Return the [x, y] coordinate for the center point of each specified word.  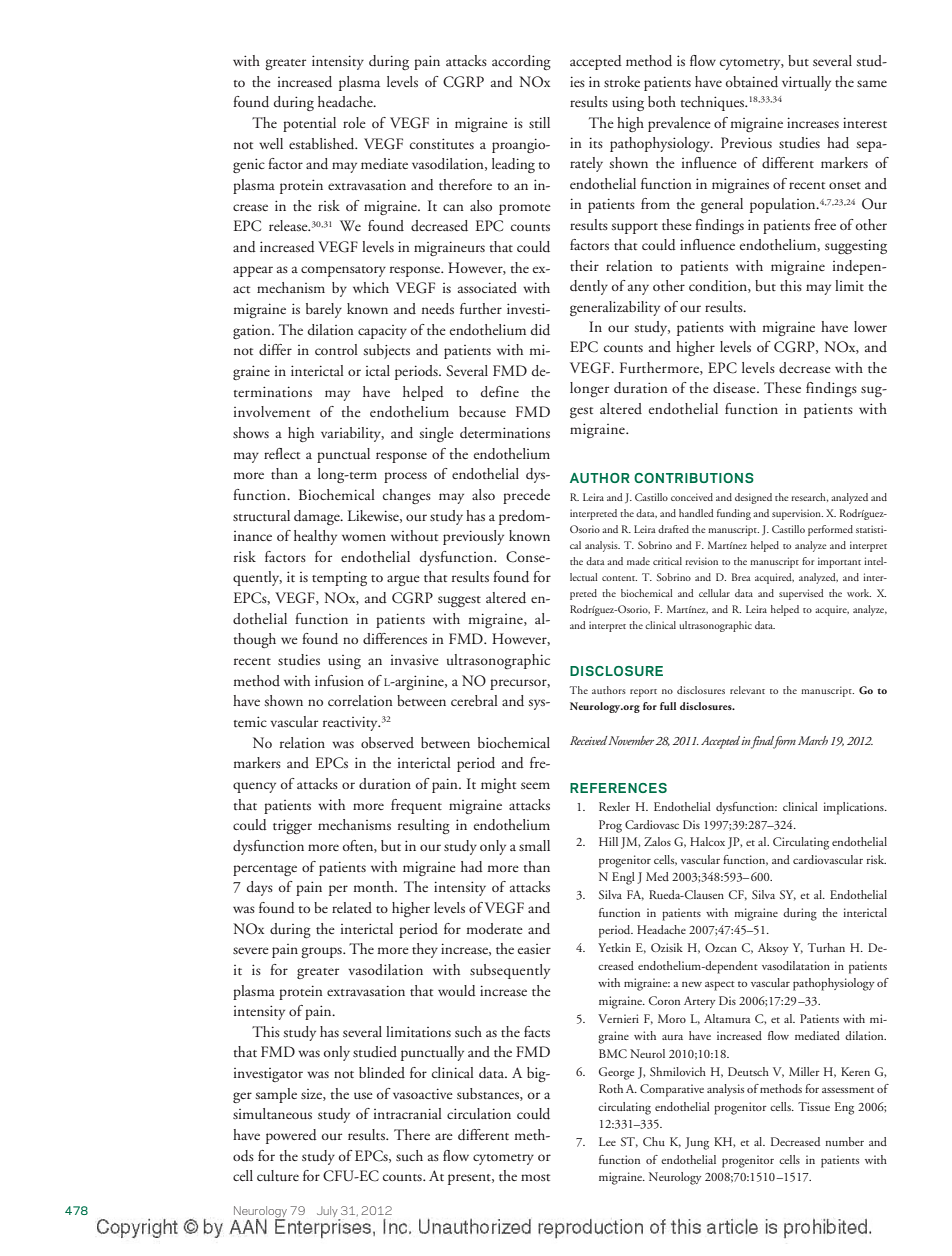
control [336, 349]
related [352, 907]
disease [735, 387]
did [540, 330]
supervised [801, 594]
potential [309, 124]
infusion [339, 680]
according [521, 62]
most [535, 1177]
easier [534, 949]
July [328, 1213]
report [643, 693]
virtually [806, 83]
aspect [720, 986]
